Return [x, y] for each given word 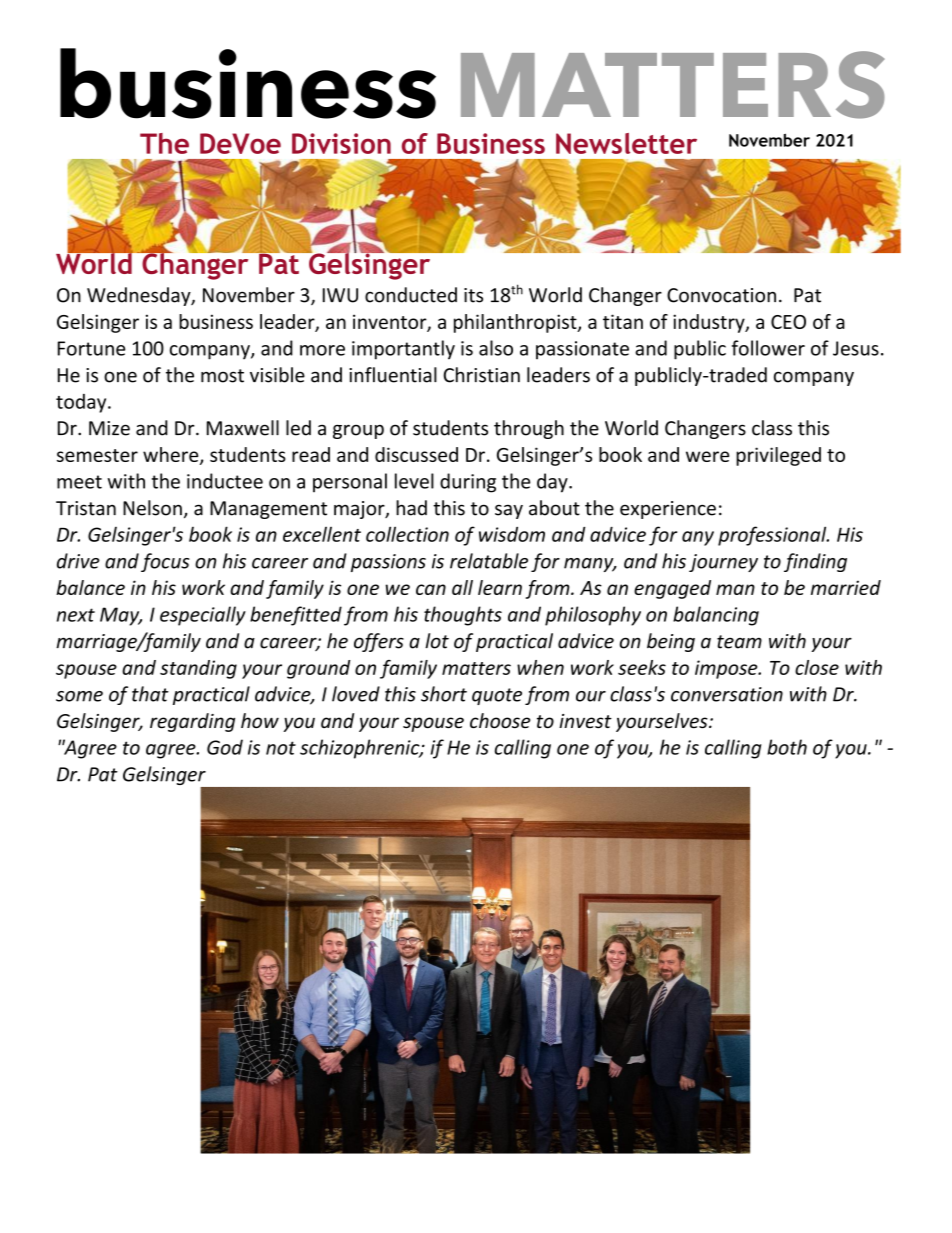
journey [723, 563]
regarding [192, 722]
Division [341, 143]
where [172, 456]
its [473, 295]
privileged [778, 456]
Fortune [91, 348]
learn [500, 587]
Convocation [721, 295]
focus [165, 562]
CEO [788, 322]
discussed [416, 454]
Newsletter [626, 143]
